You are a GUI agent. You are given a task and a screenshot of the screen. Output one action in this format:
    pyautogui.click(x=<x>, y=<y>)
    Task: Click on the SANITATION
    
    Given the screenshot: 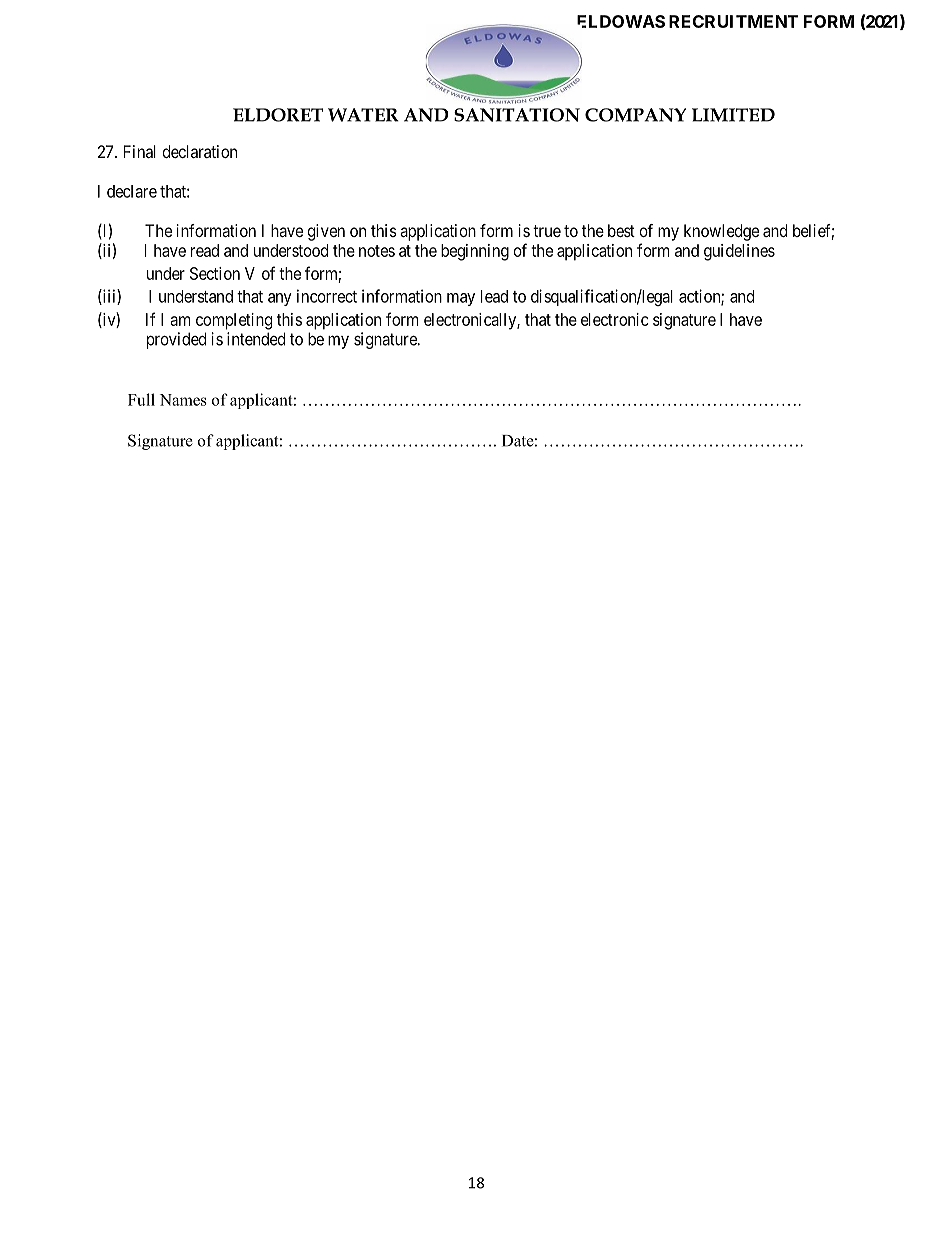 What is the action you would take?
    pyautogui.click(x=517, y=115)
